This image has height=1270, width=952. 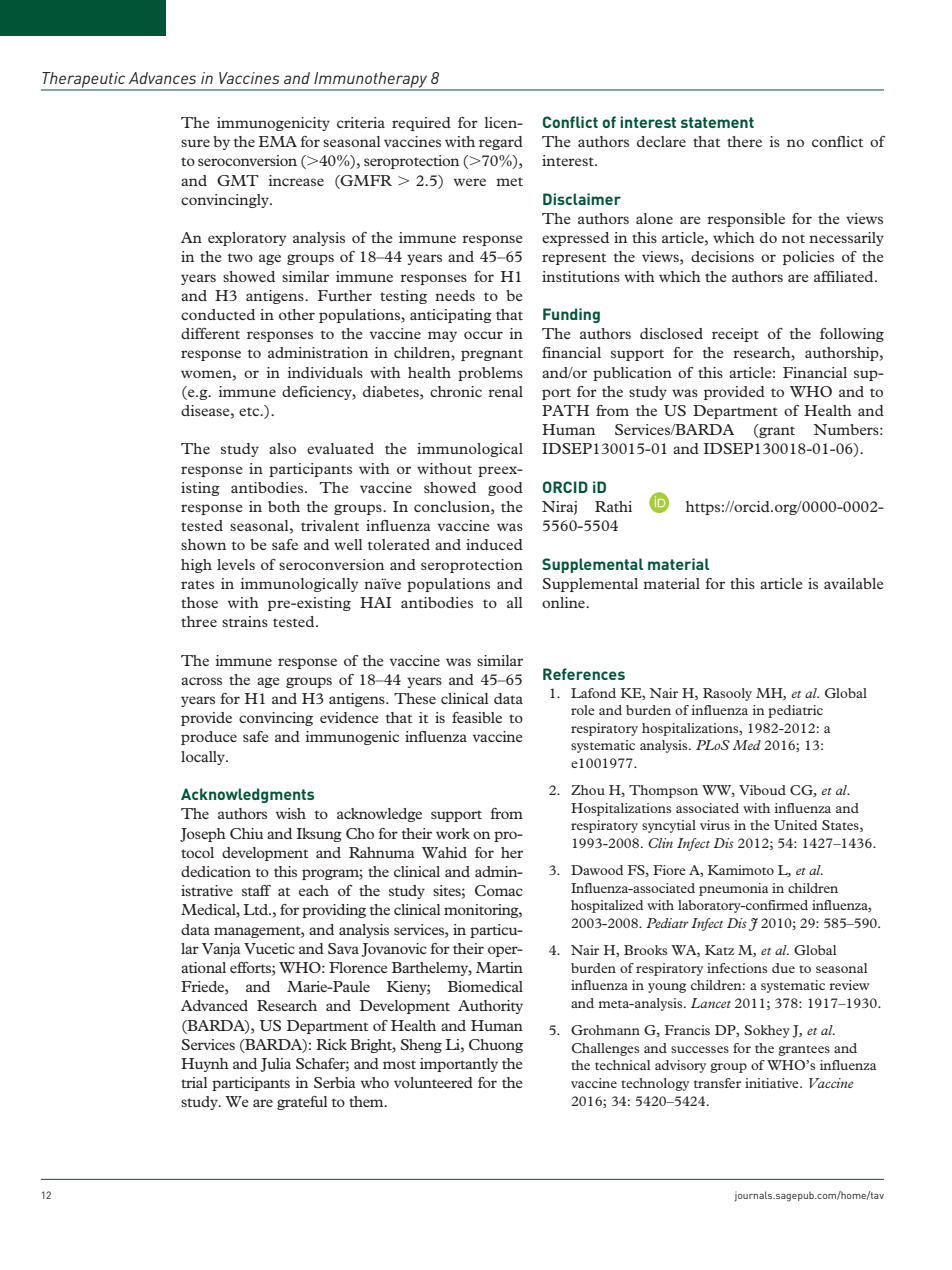 What do you see at coordinates (210, 333) in the image?
I see `different` at bounding box center [210, 333].
